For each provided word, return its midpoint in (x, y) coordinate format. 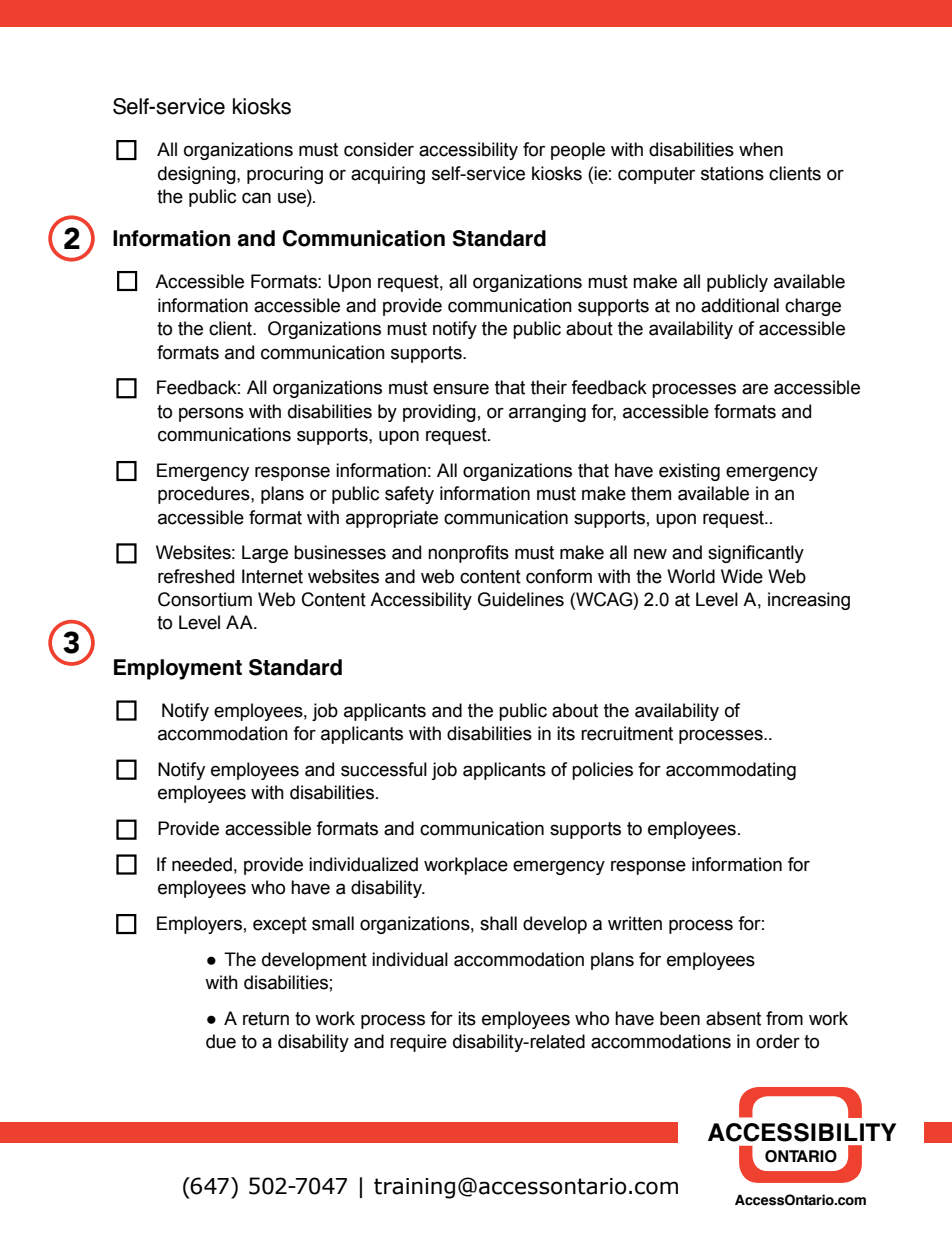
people (578, 151)
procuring (285, 175)
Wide (742, 576)
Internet (272, 576)
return (266, 1019)
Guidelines (521, 599)
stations (732, 173)
